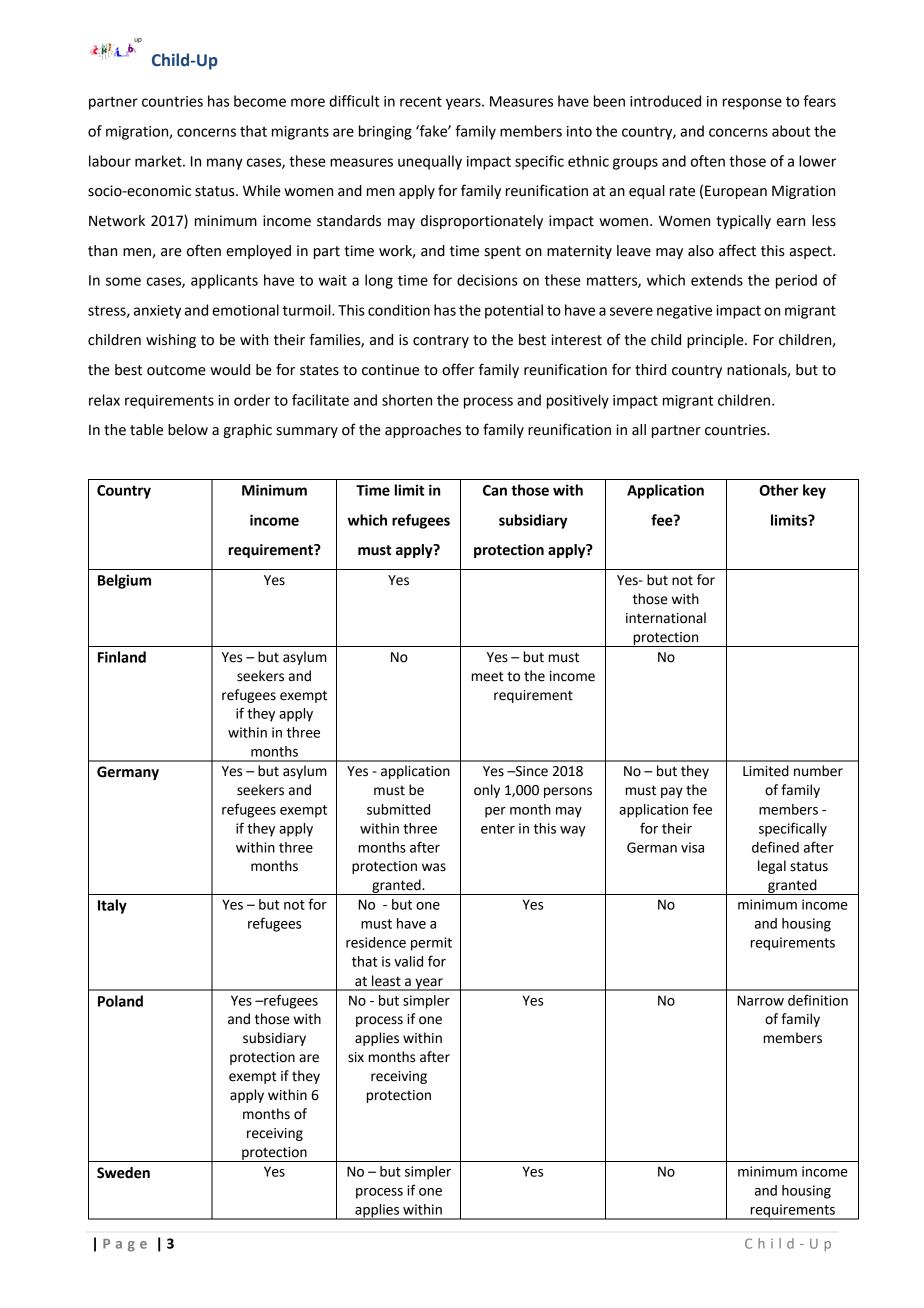  I want to click on become, so click(260, 101).
